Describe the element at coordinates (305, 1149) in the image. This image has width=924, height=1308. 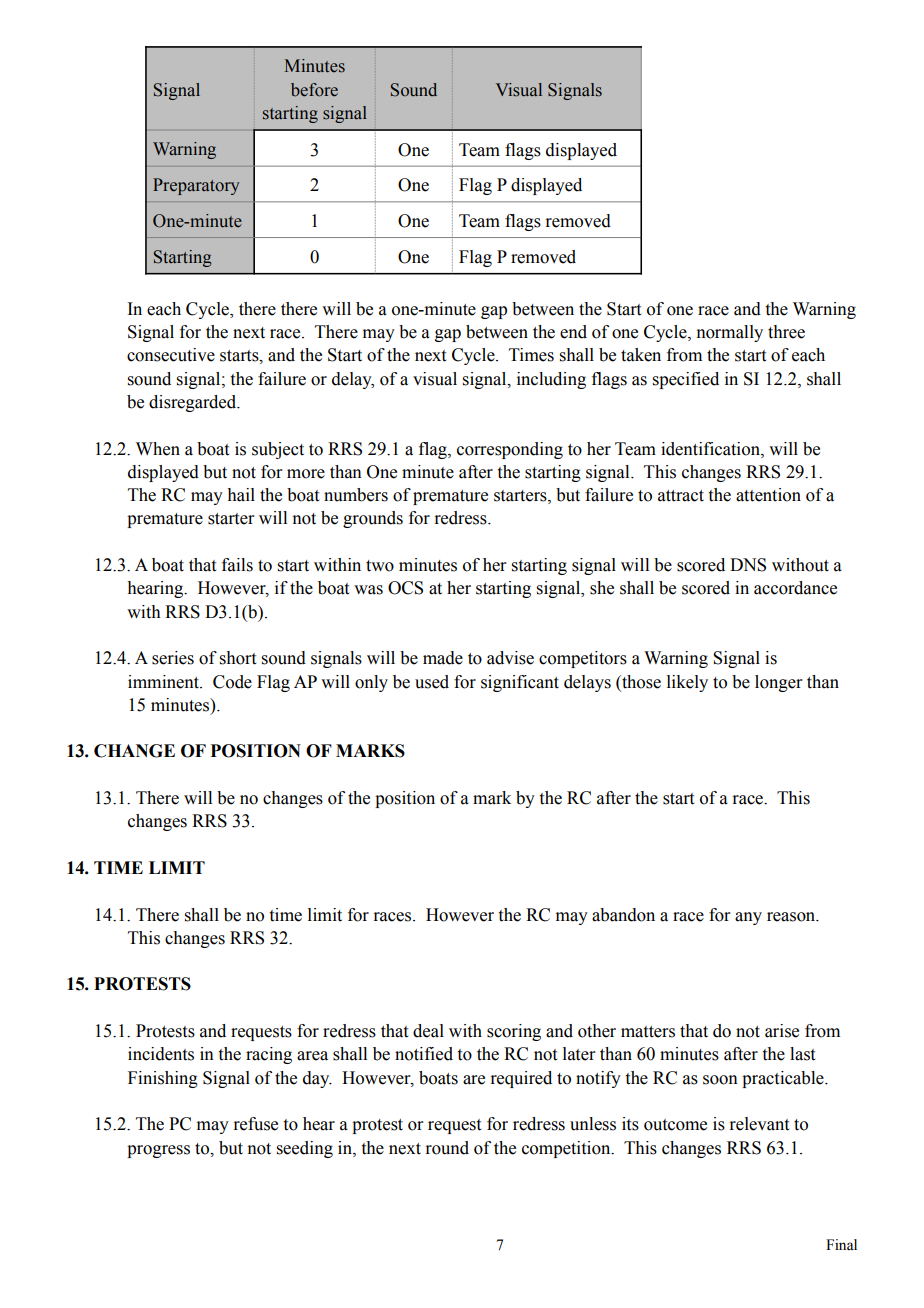
I see `seeding` at that location.
